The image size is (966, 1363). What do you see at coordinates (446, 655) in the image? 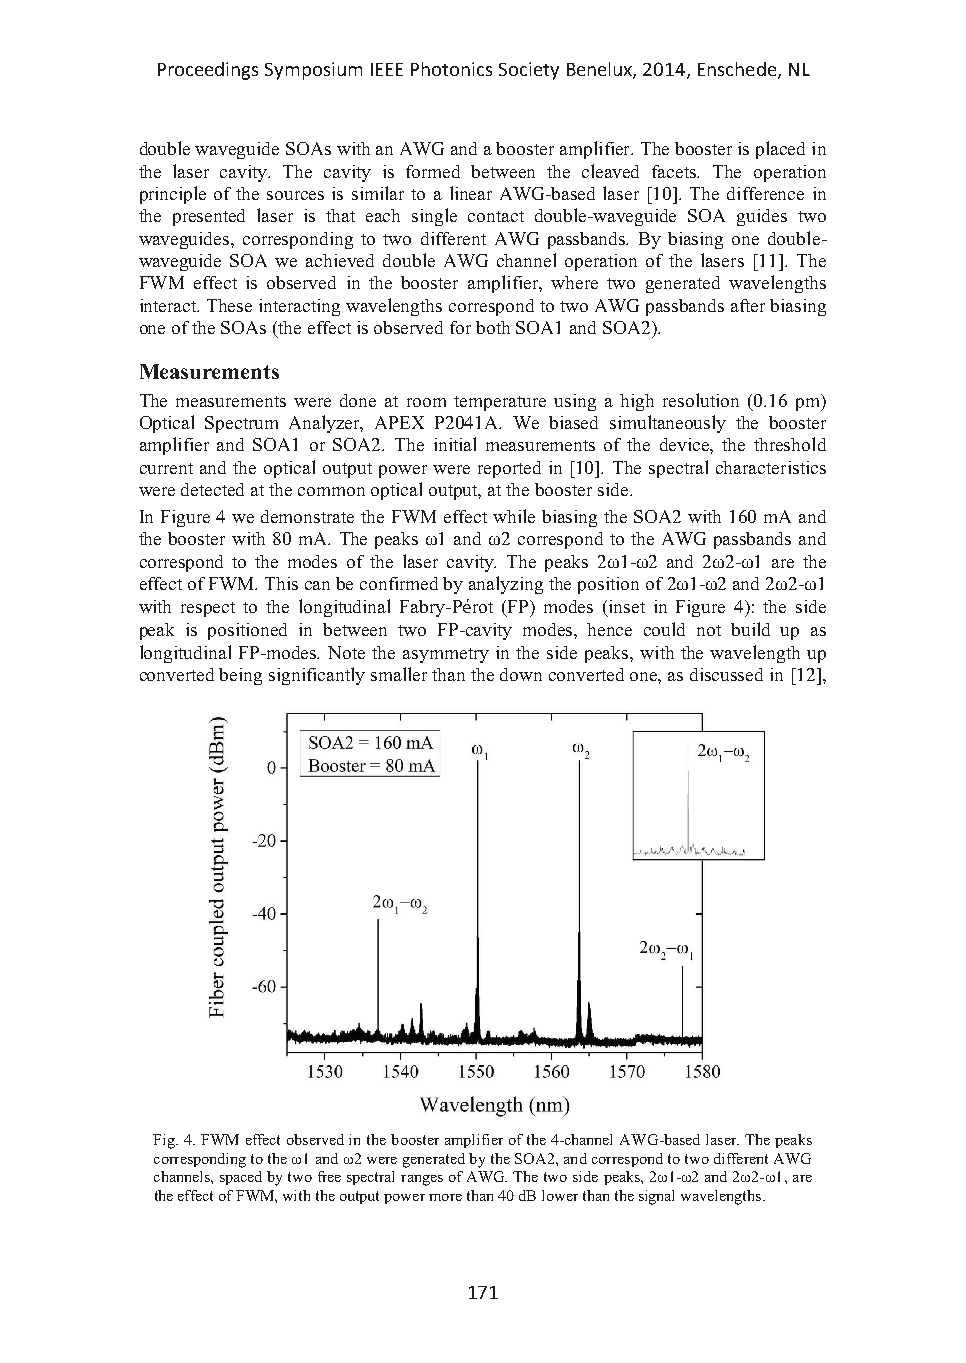
I see `asymmetry` at bounding box center [446, 655].
